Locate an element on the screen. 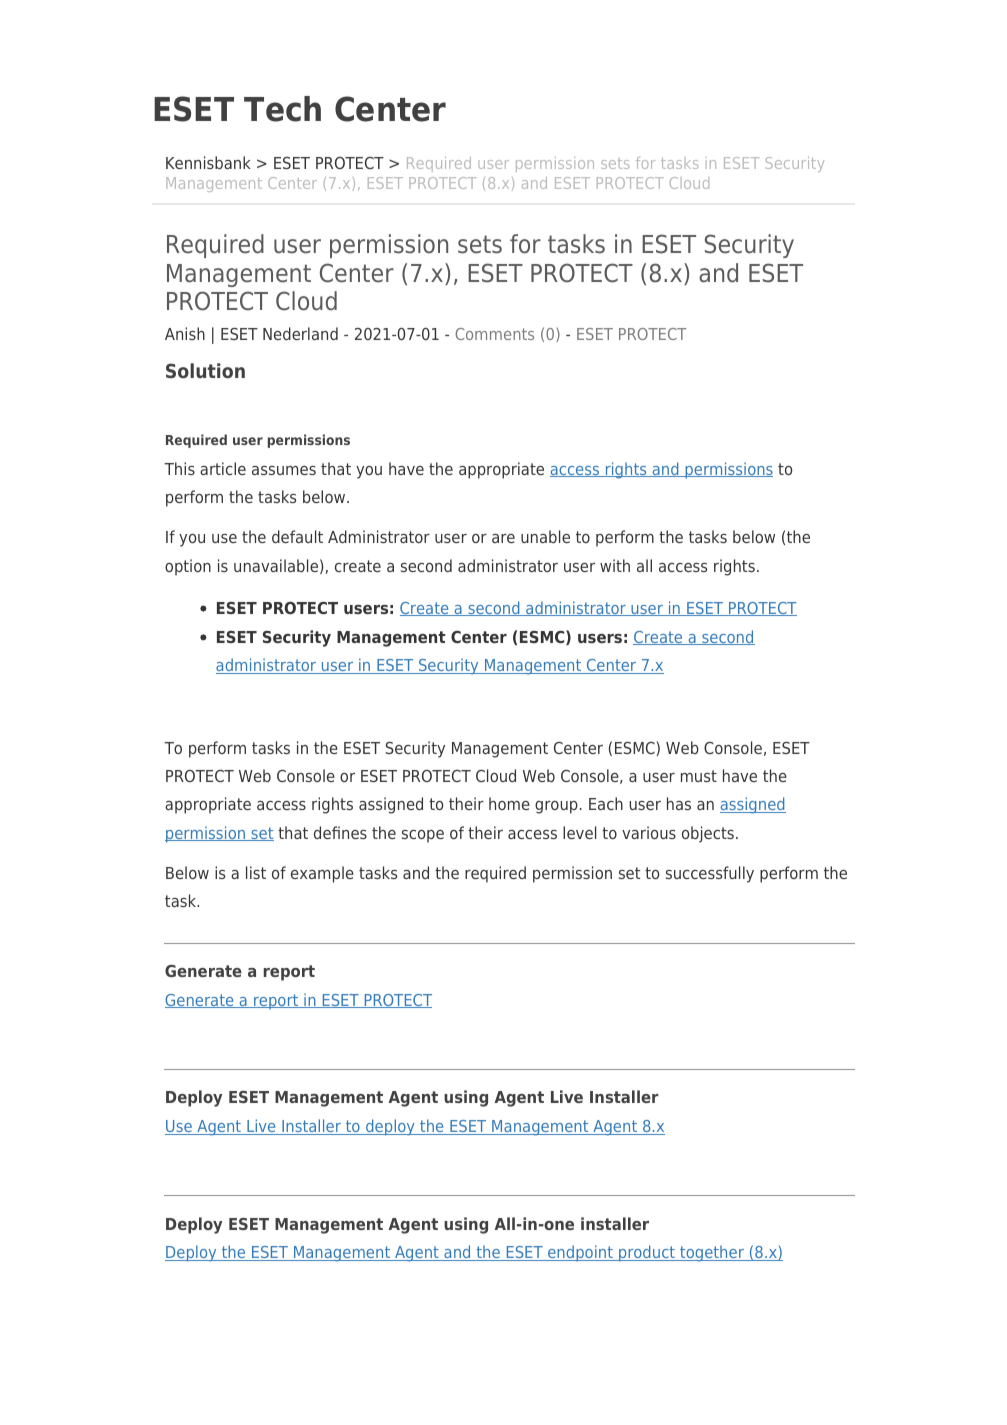 Image resolution: width=1007 pixels, height=1425 pixels. must is located at coordinates (699, 776).
